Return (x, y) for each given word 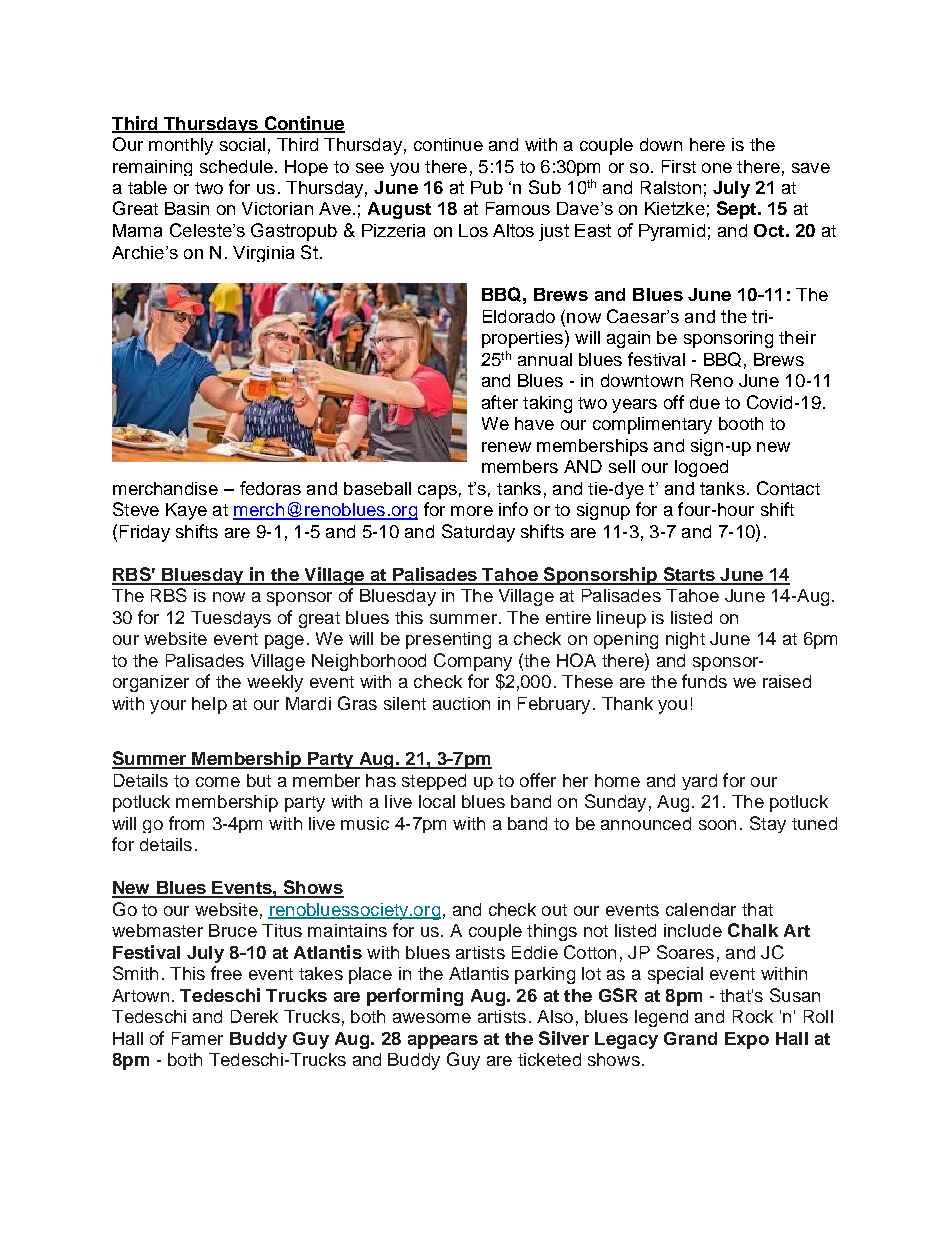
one (717, 168)
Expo (747, 1040)
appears (443, 1042)
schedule (236, 166)
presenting (448, 640)
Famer (197, 1038)
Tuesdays (231, 619)
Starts (689, 575)
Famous (518, 208)
